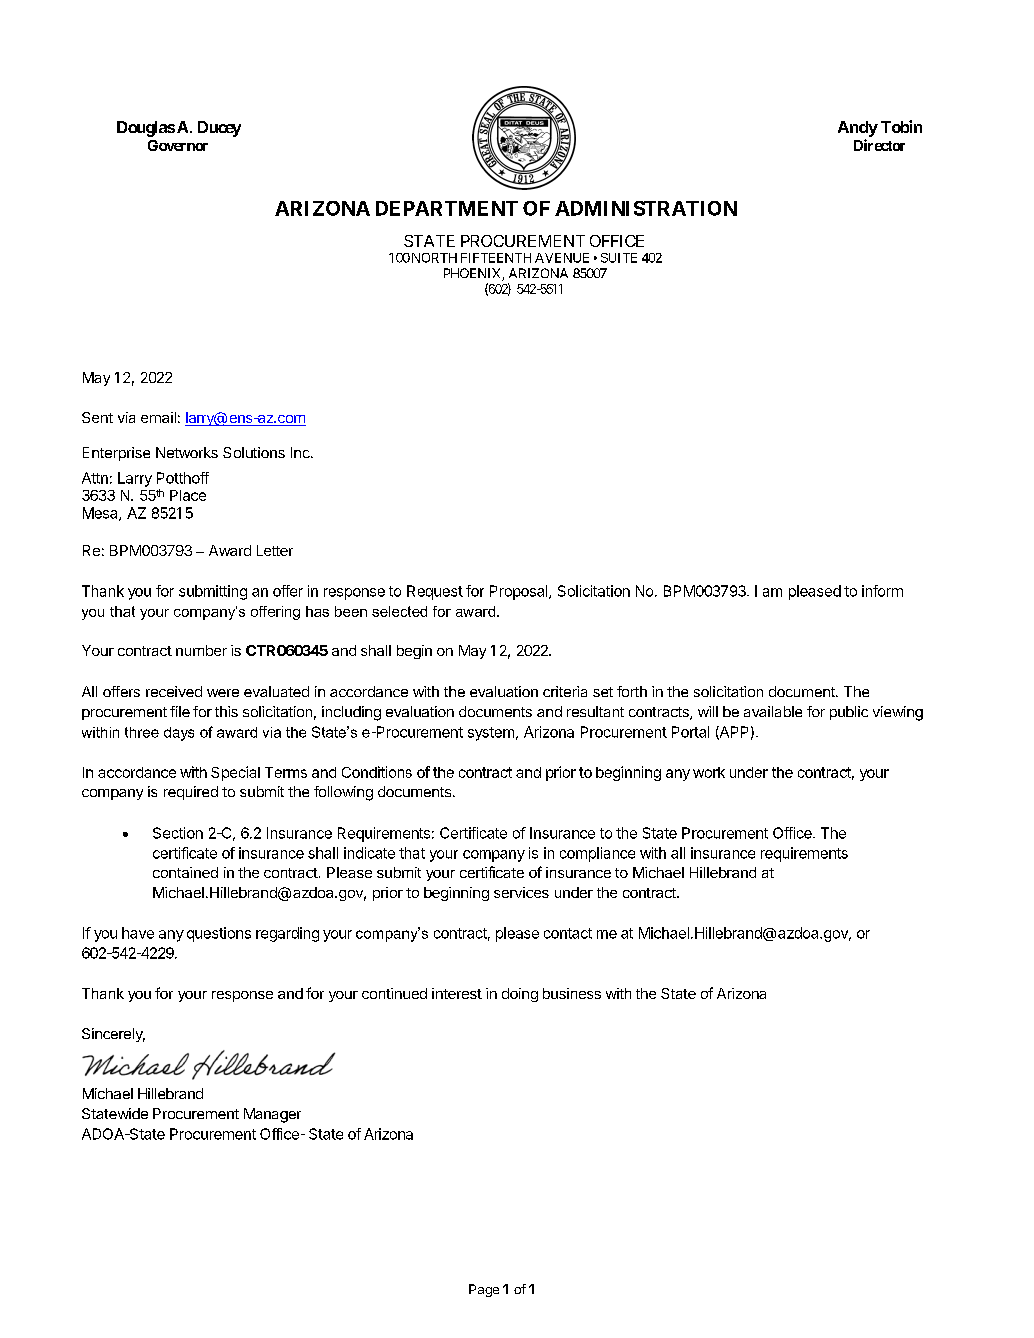 Image resolution: width=1034 pixels, height=1338 pixels. What do you see at coordinates (447, 208) in the image?
I see `DEPARTMENT` at bounding box center [447, 208].
